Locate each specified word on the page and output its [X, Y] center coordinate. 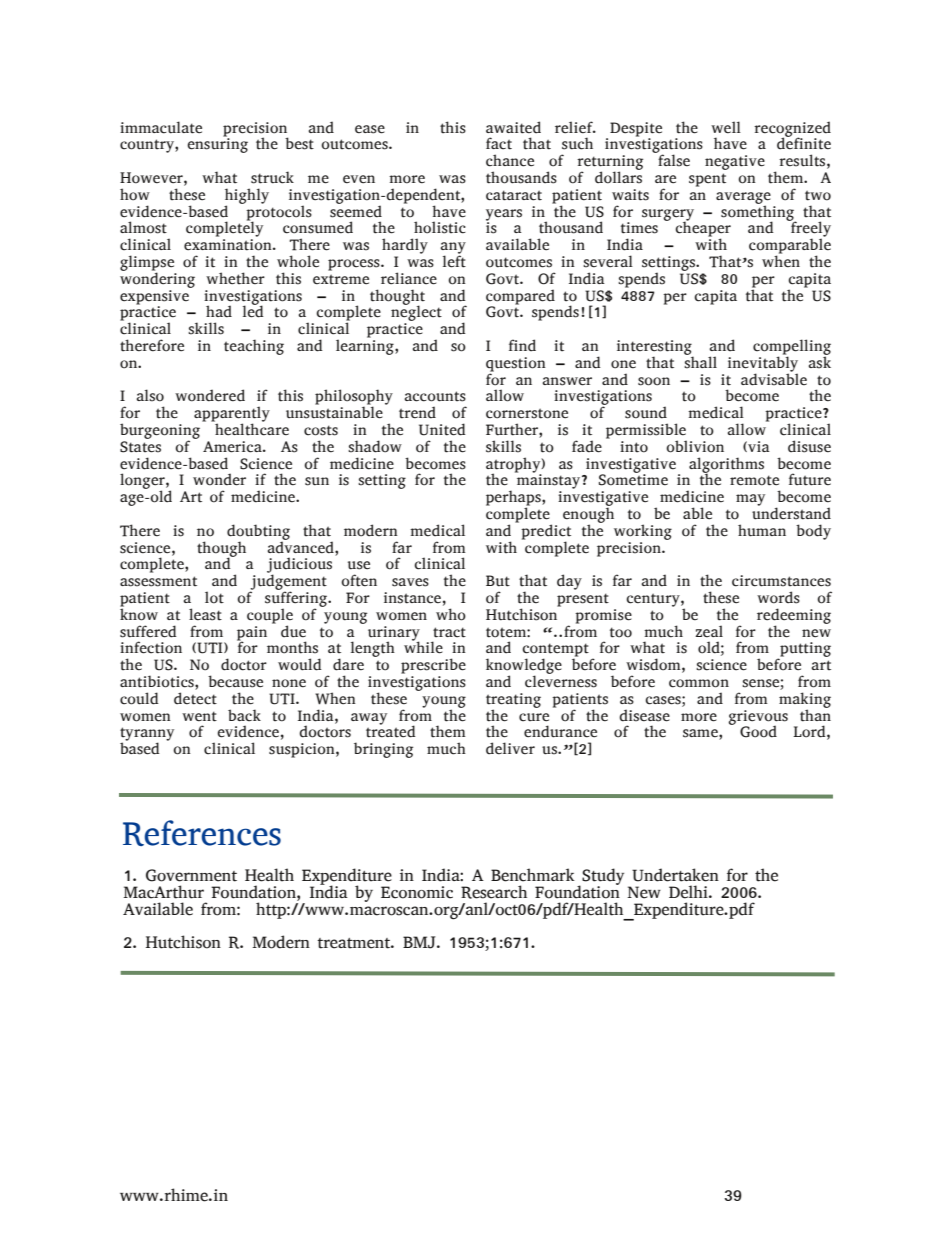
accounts [435, 396]
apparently [232, 415]
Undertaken [675, 875]
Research [494, 892]
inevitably [763, 364]
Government [191, 875]
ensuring [217, 144]
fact [499, 143]
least [205, 614]
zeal [709, 631]
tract [449, 632]
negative [735, 162]
